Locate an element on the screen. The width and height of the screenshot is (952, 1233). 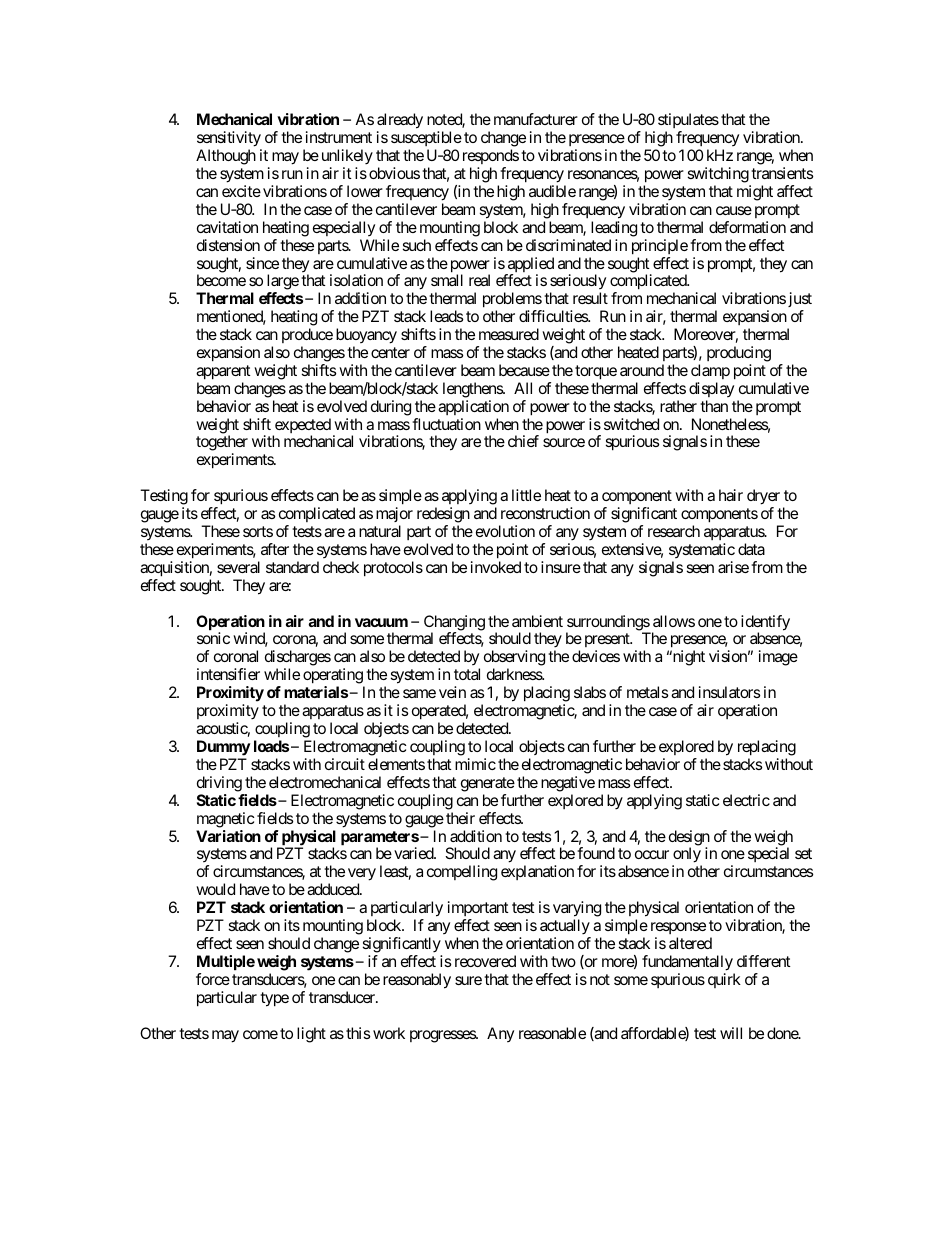
standard is located at coordinates (292, 567).
